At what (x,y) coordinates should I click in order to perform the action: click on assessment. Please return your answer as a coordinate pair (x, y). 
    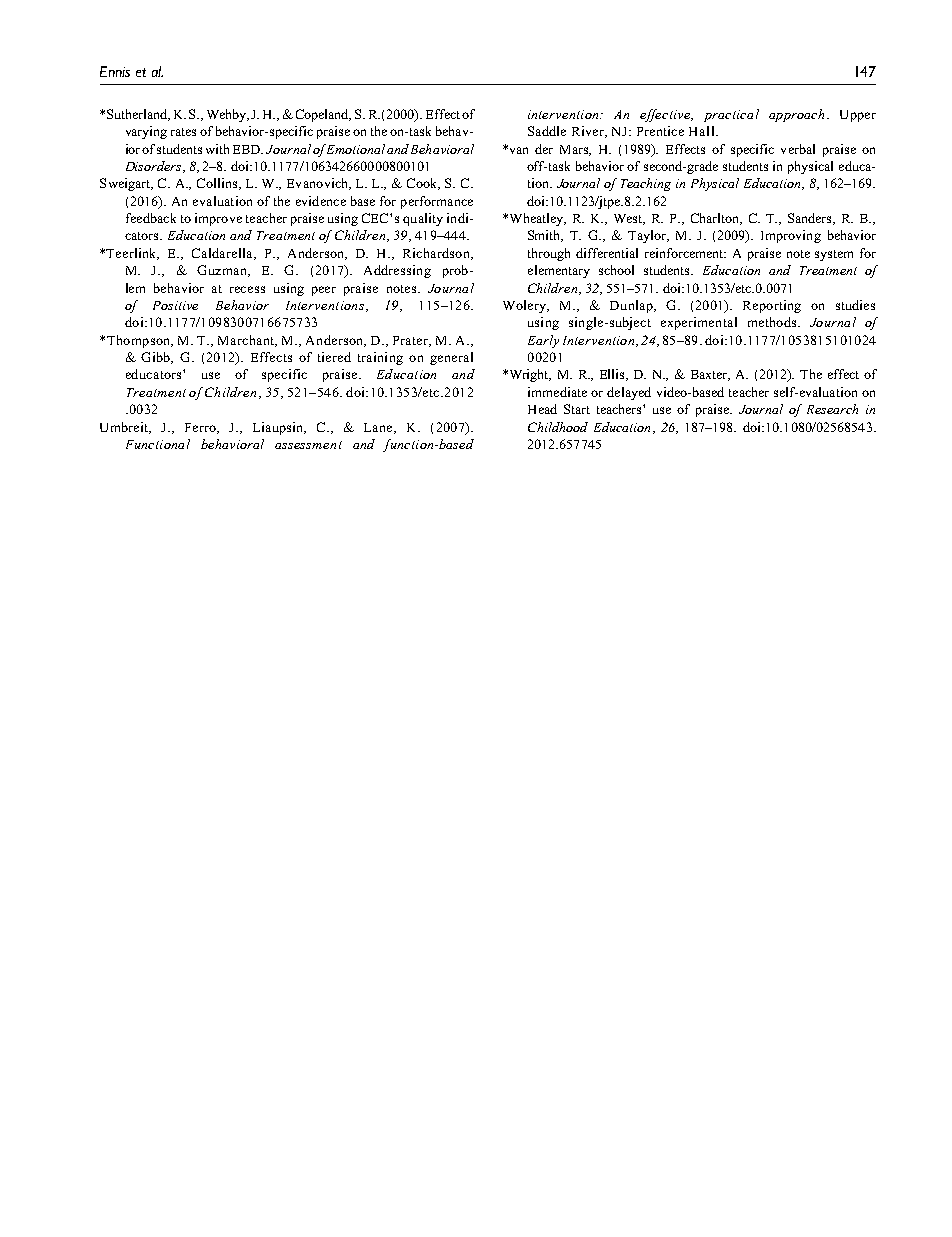
    Looking at the image, I should click on (308, 445).
